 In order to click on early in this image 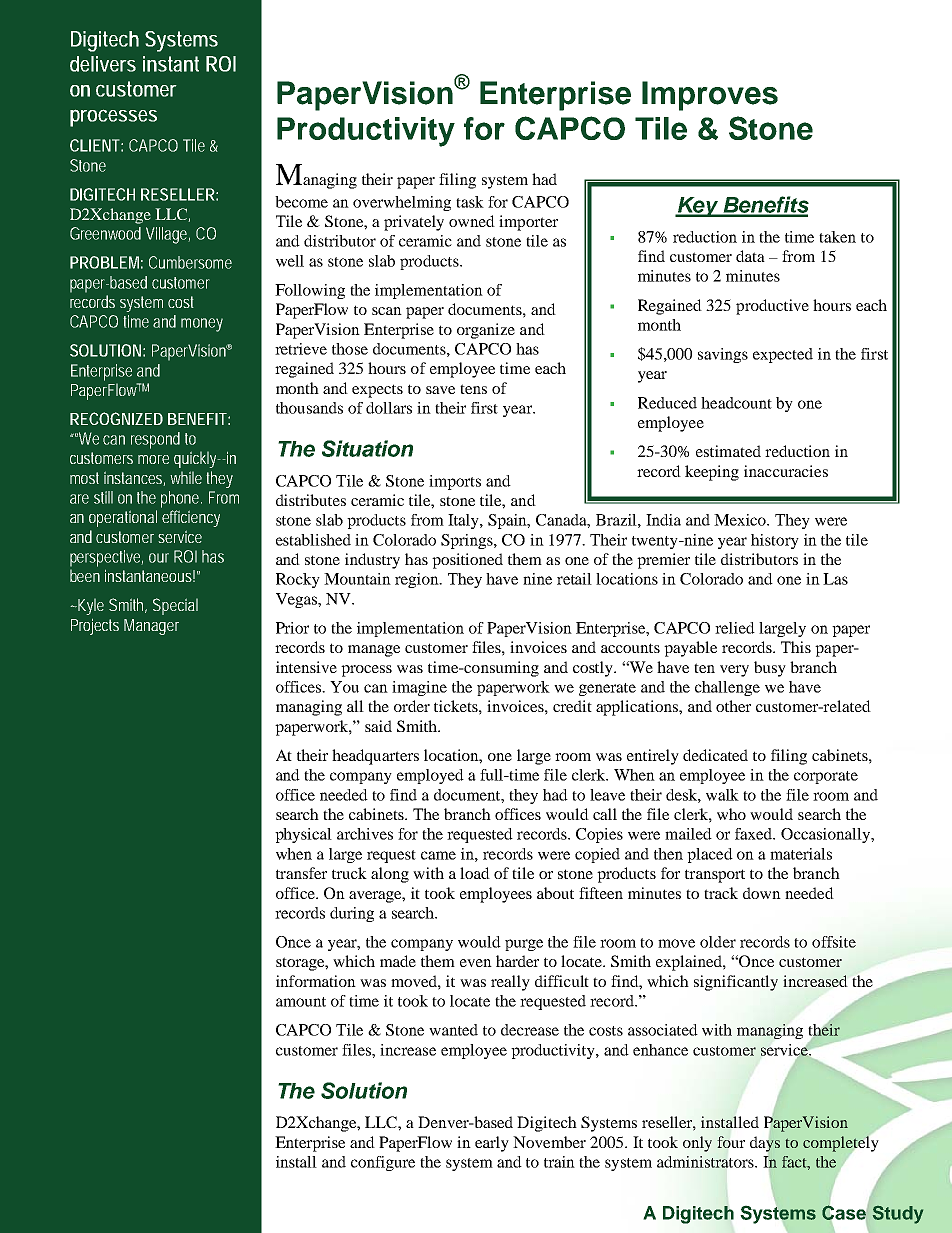, I will do `click(492, 1144)`.
